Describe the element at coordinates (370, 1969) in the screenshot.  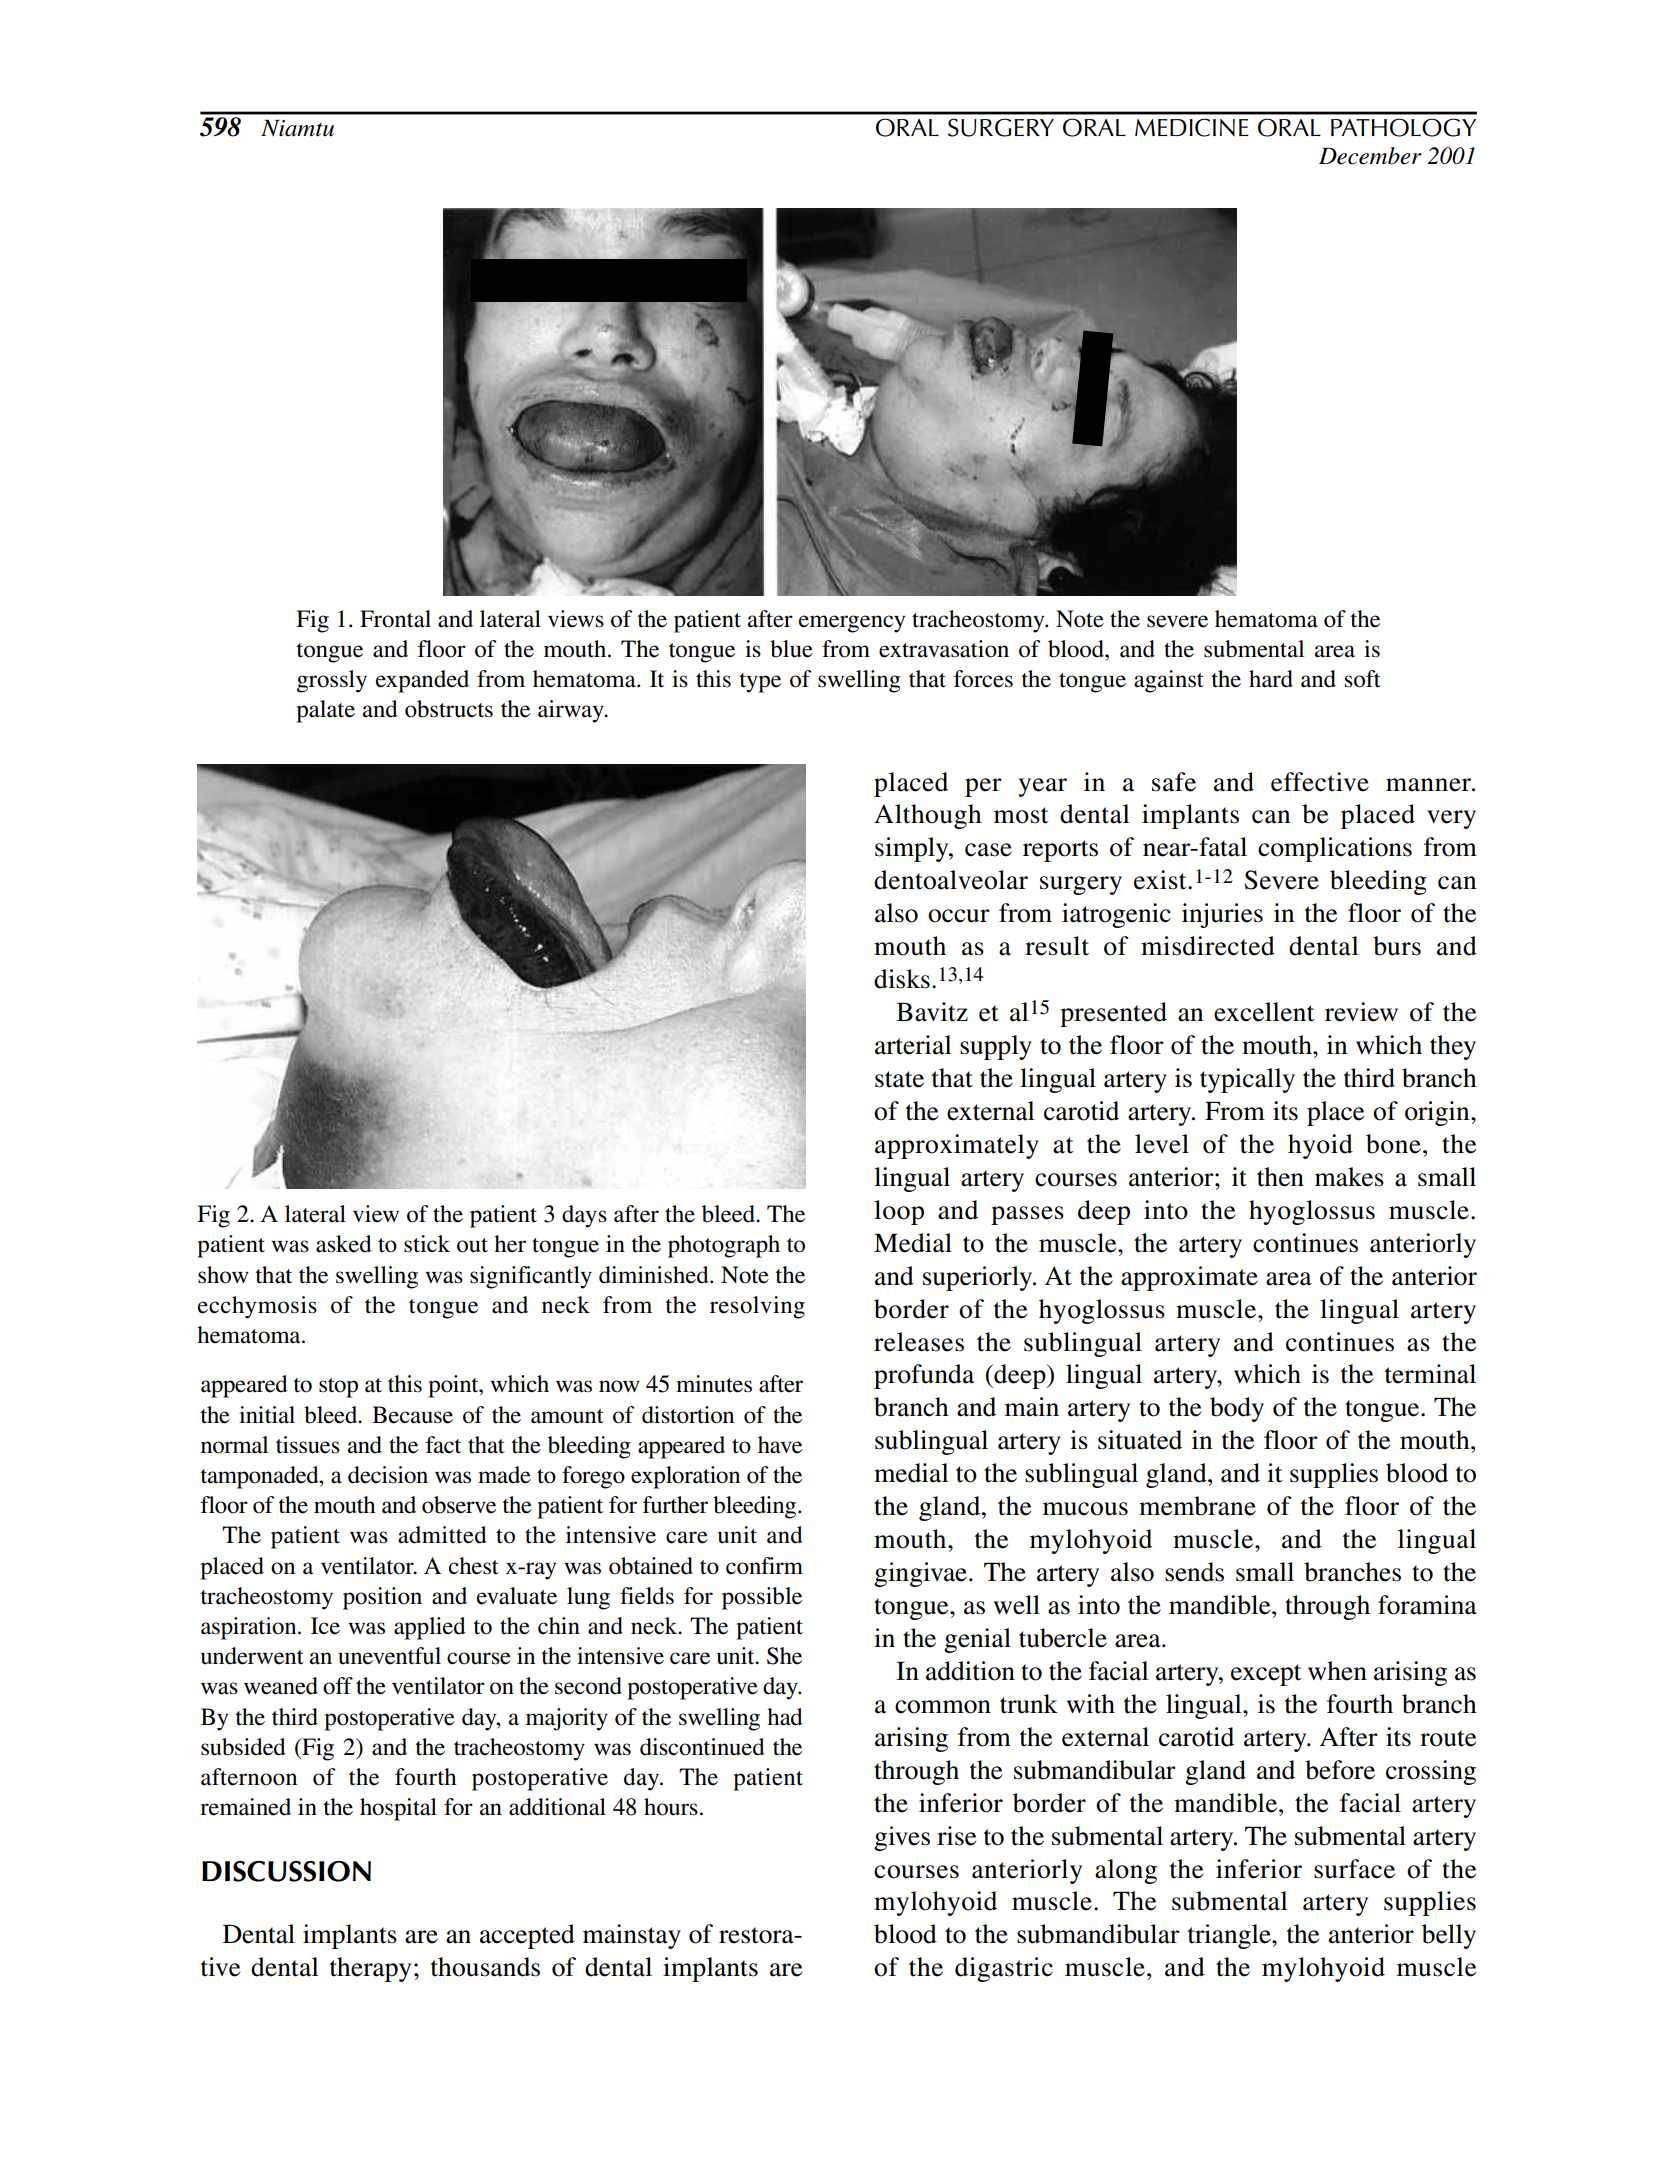
I see `therapy` at that location.
